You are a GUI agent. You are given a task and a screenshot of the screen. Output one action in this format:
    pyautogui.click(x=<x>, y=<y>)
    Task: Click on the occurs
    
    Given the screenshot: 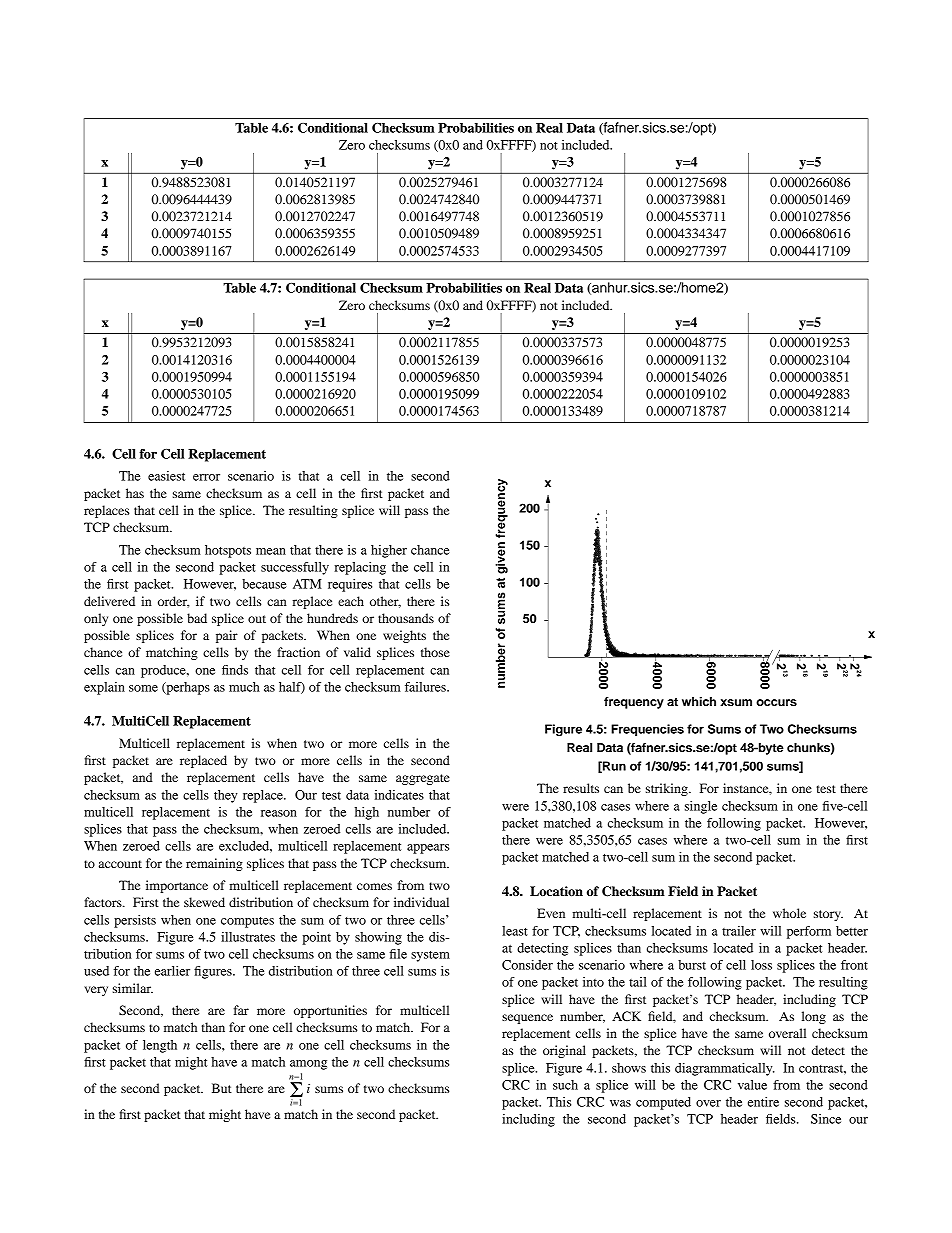 What is the action you would take?
    pyautogui.click(x=776, y=702)
